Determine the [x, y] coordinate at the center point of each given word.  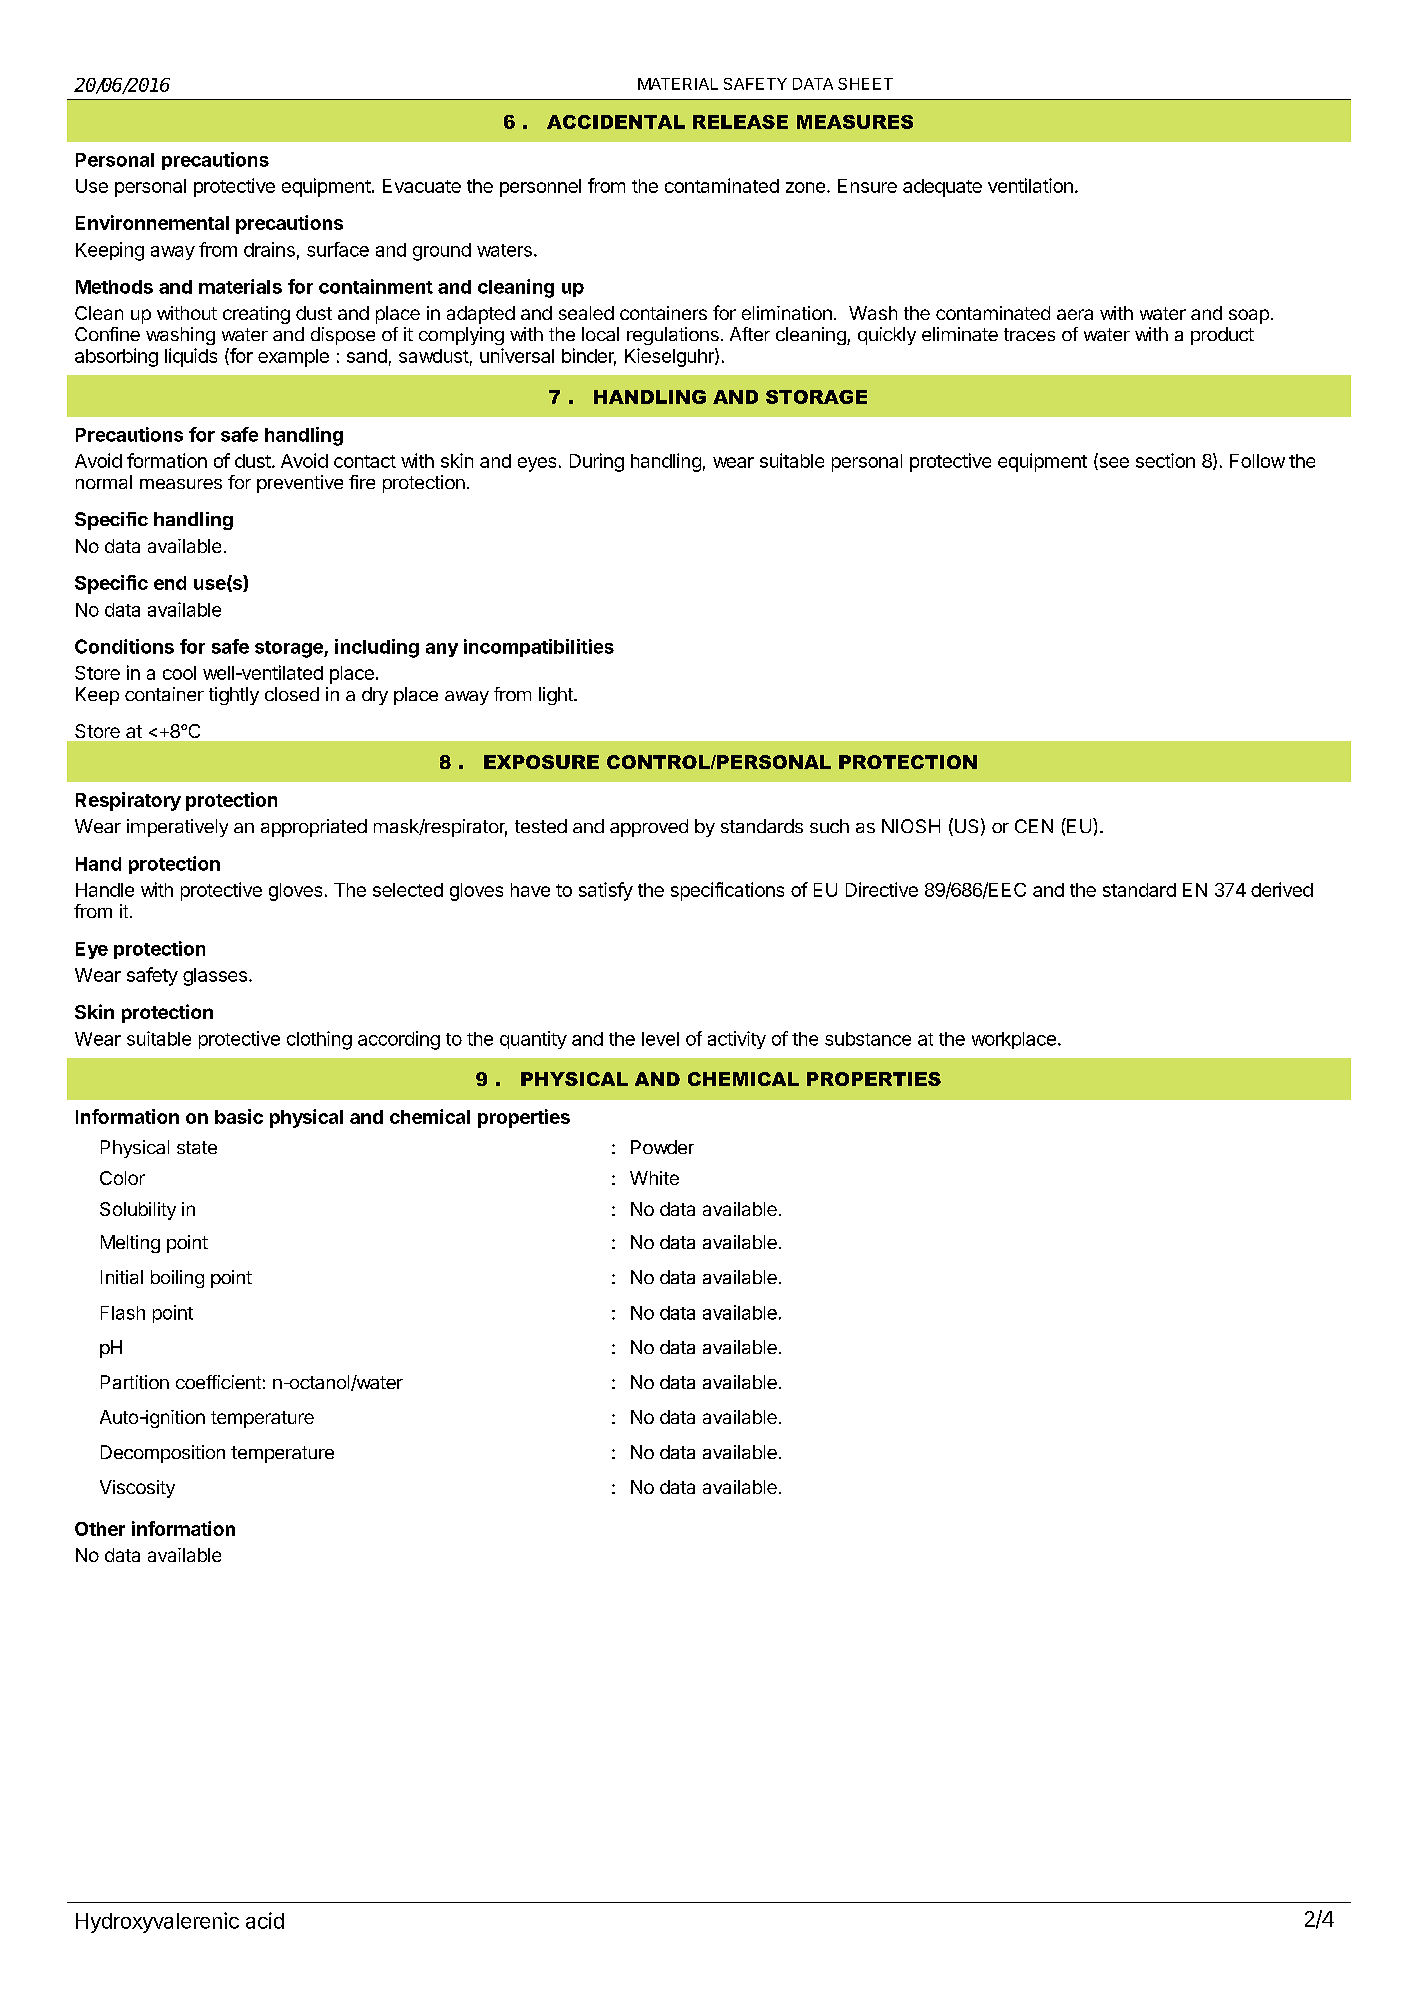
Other [100, 1529]
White [654, 1178]
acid [265, 1920]
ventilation [1030, 185]
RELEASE [740, 122]
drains [269, 249]
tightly [234, 696]
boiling [177, 1279]
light [557, 696]
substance [868, 1039]
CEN [1034, 826]
